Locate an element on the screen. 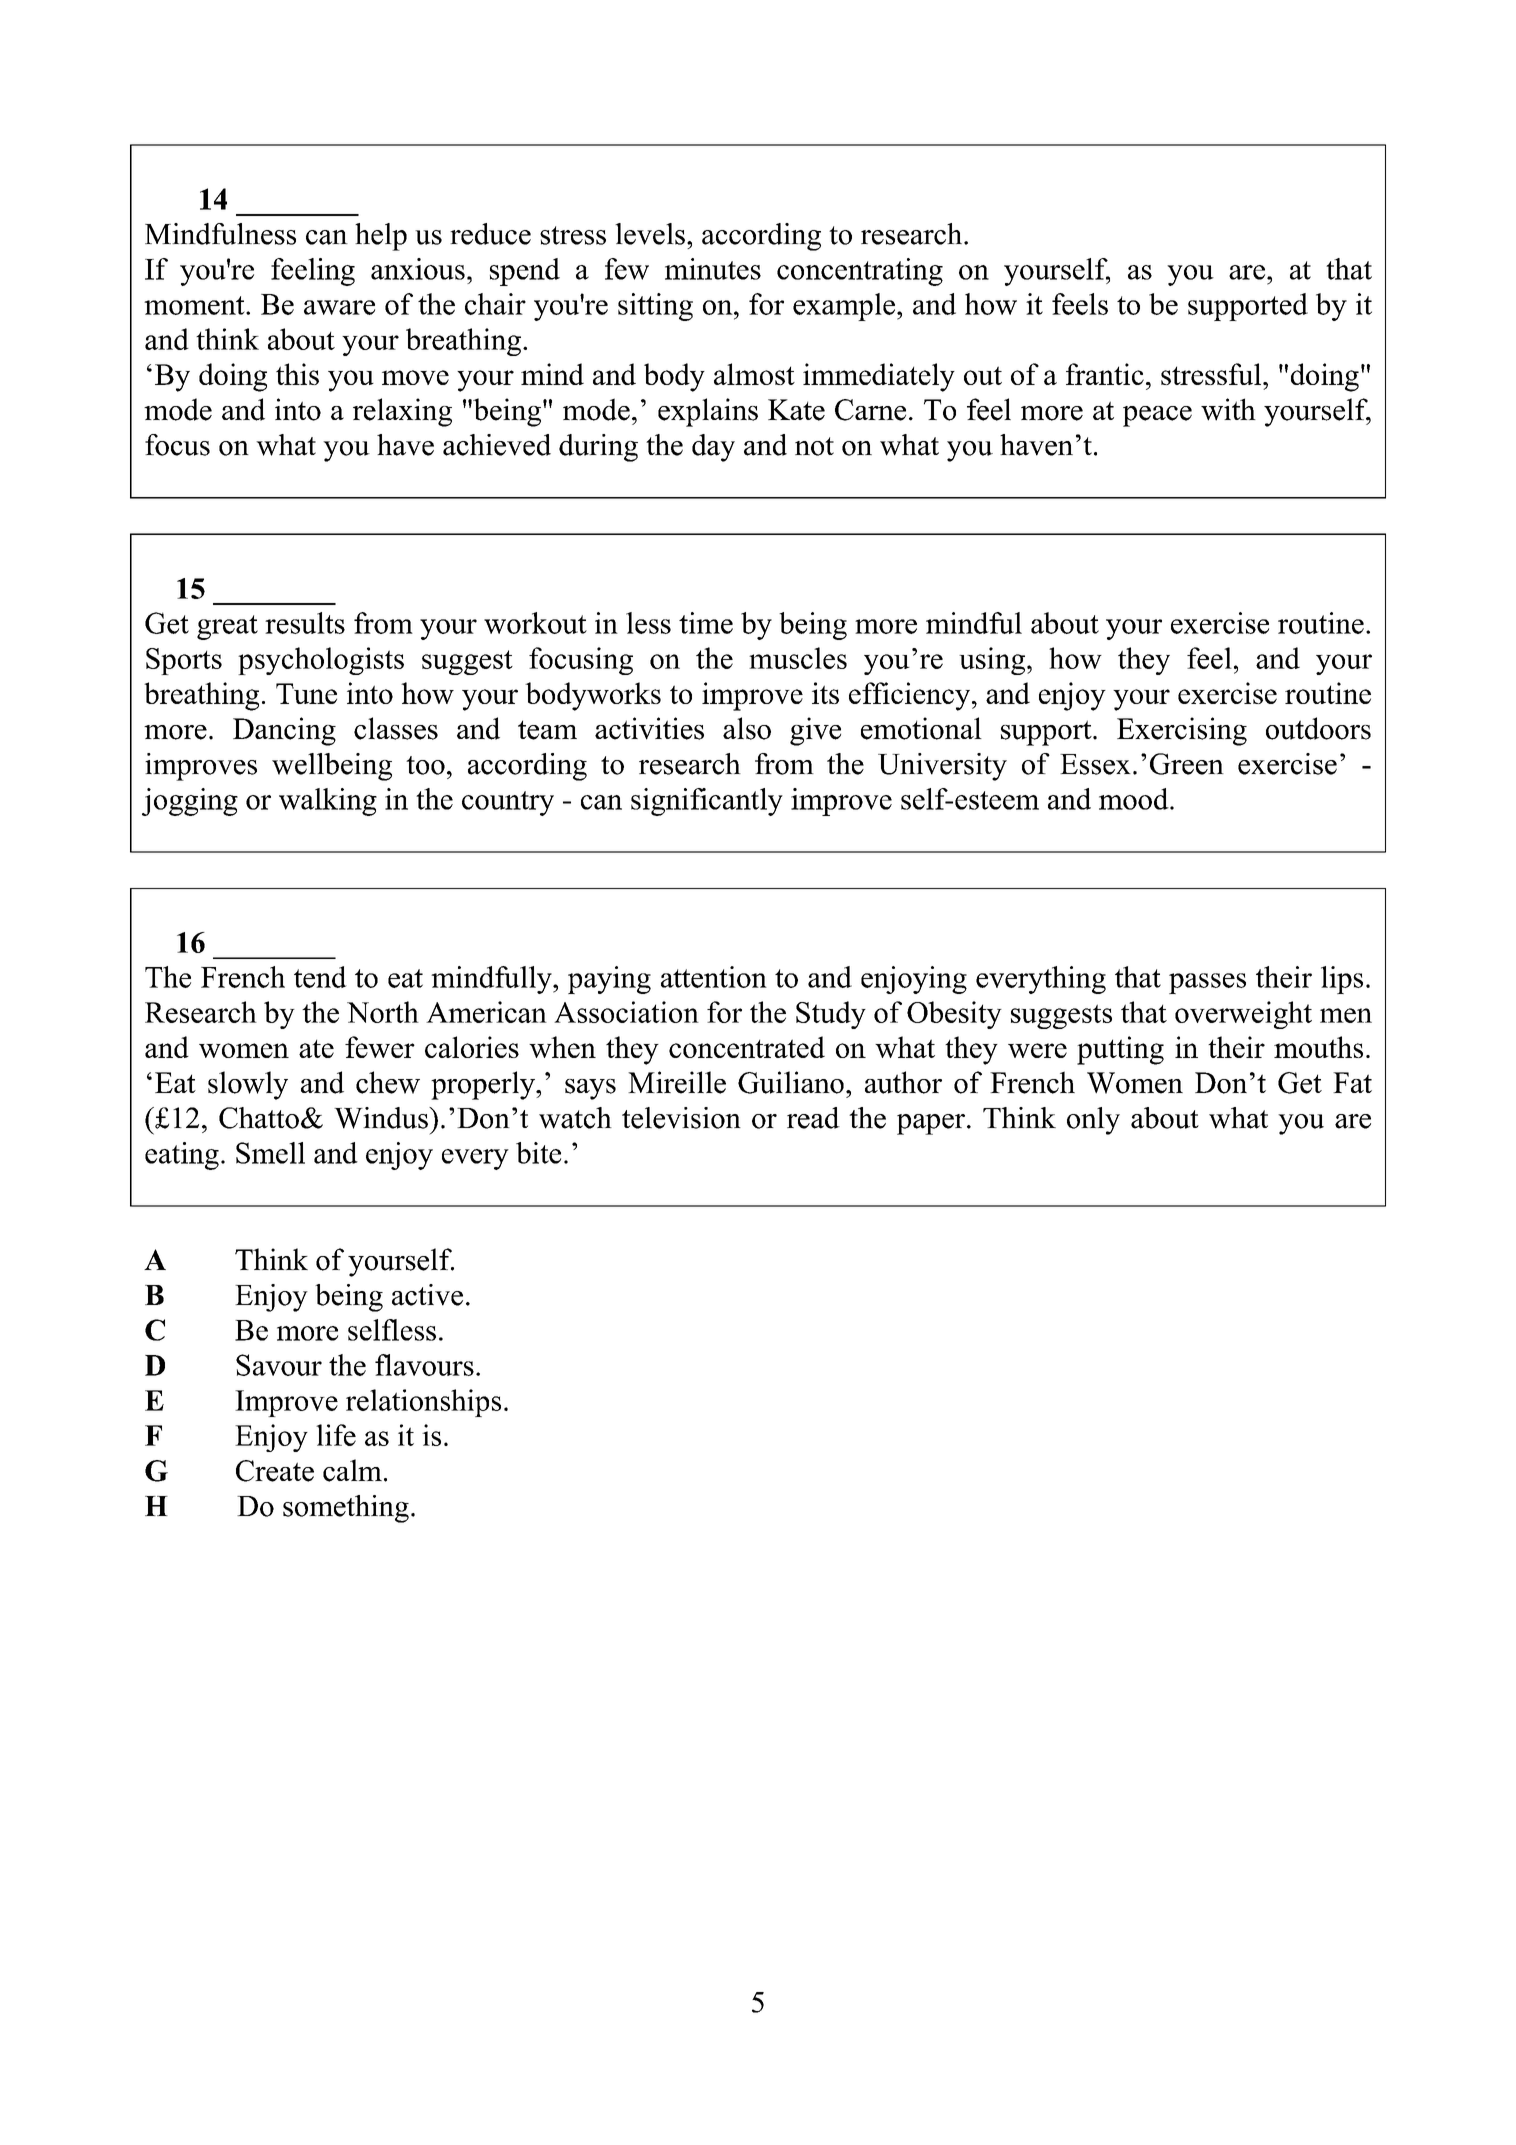 The height and width of the screenshot is (2145, 1516). putting is located at coordinates (1120, 1050).
